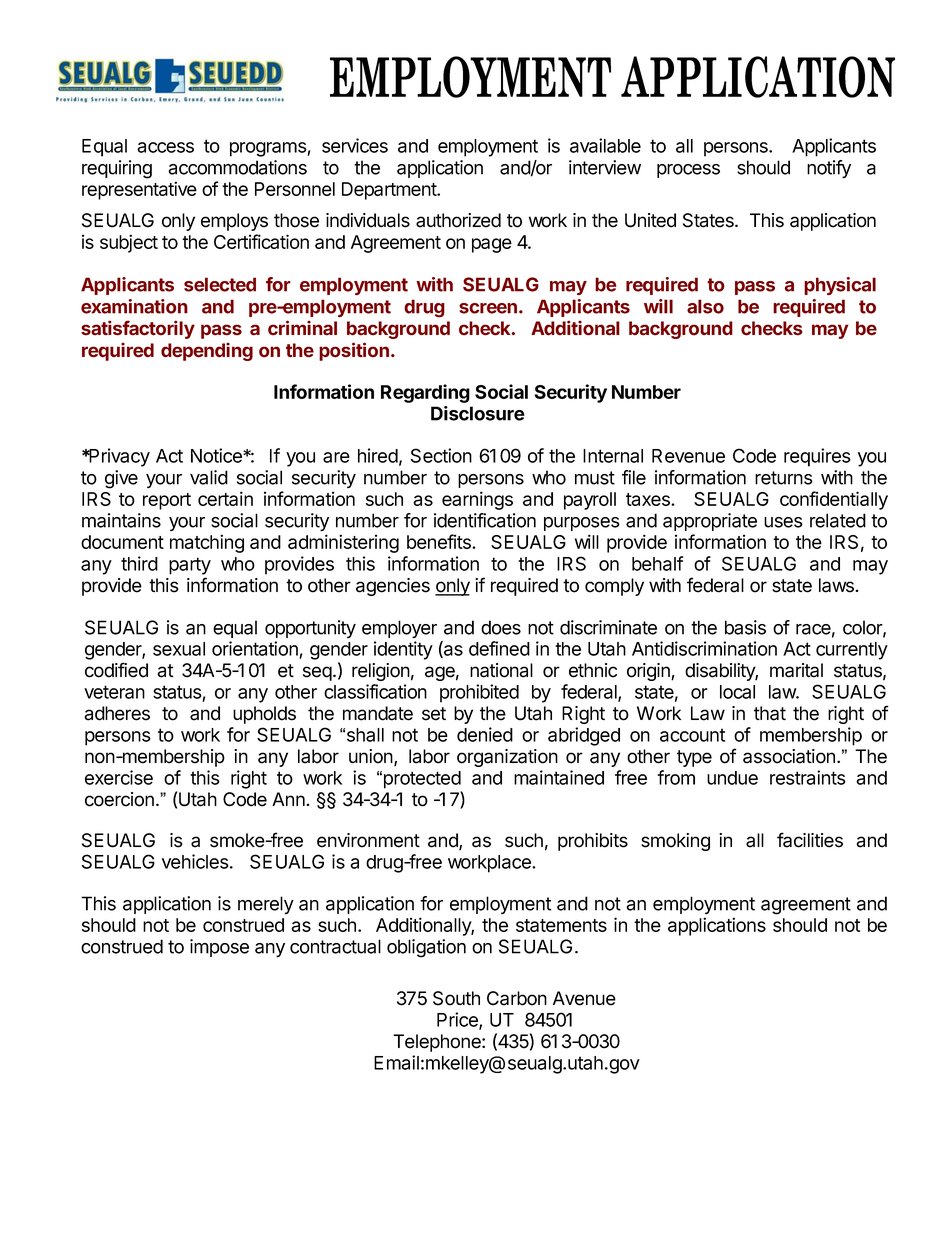 The image size is (952, 1233). Describe the element at coordinates (784, 478) in the document. I see `returns` at that location.
